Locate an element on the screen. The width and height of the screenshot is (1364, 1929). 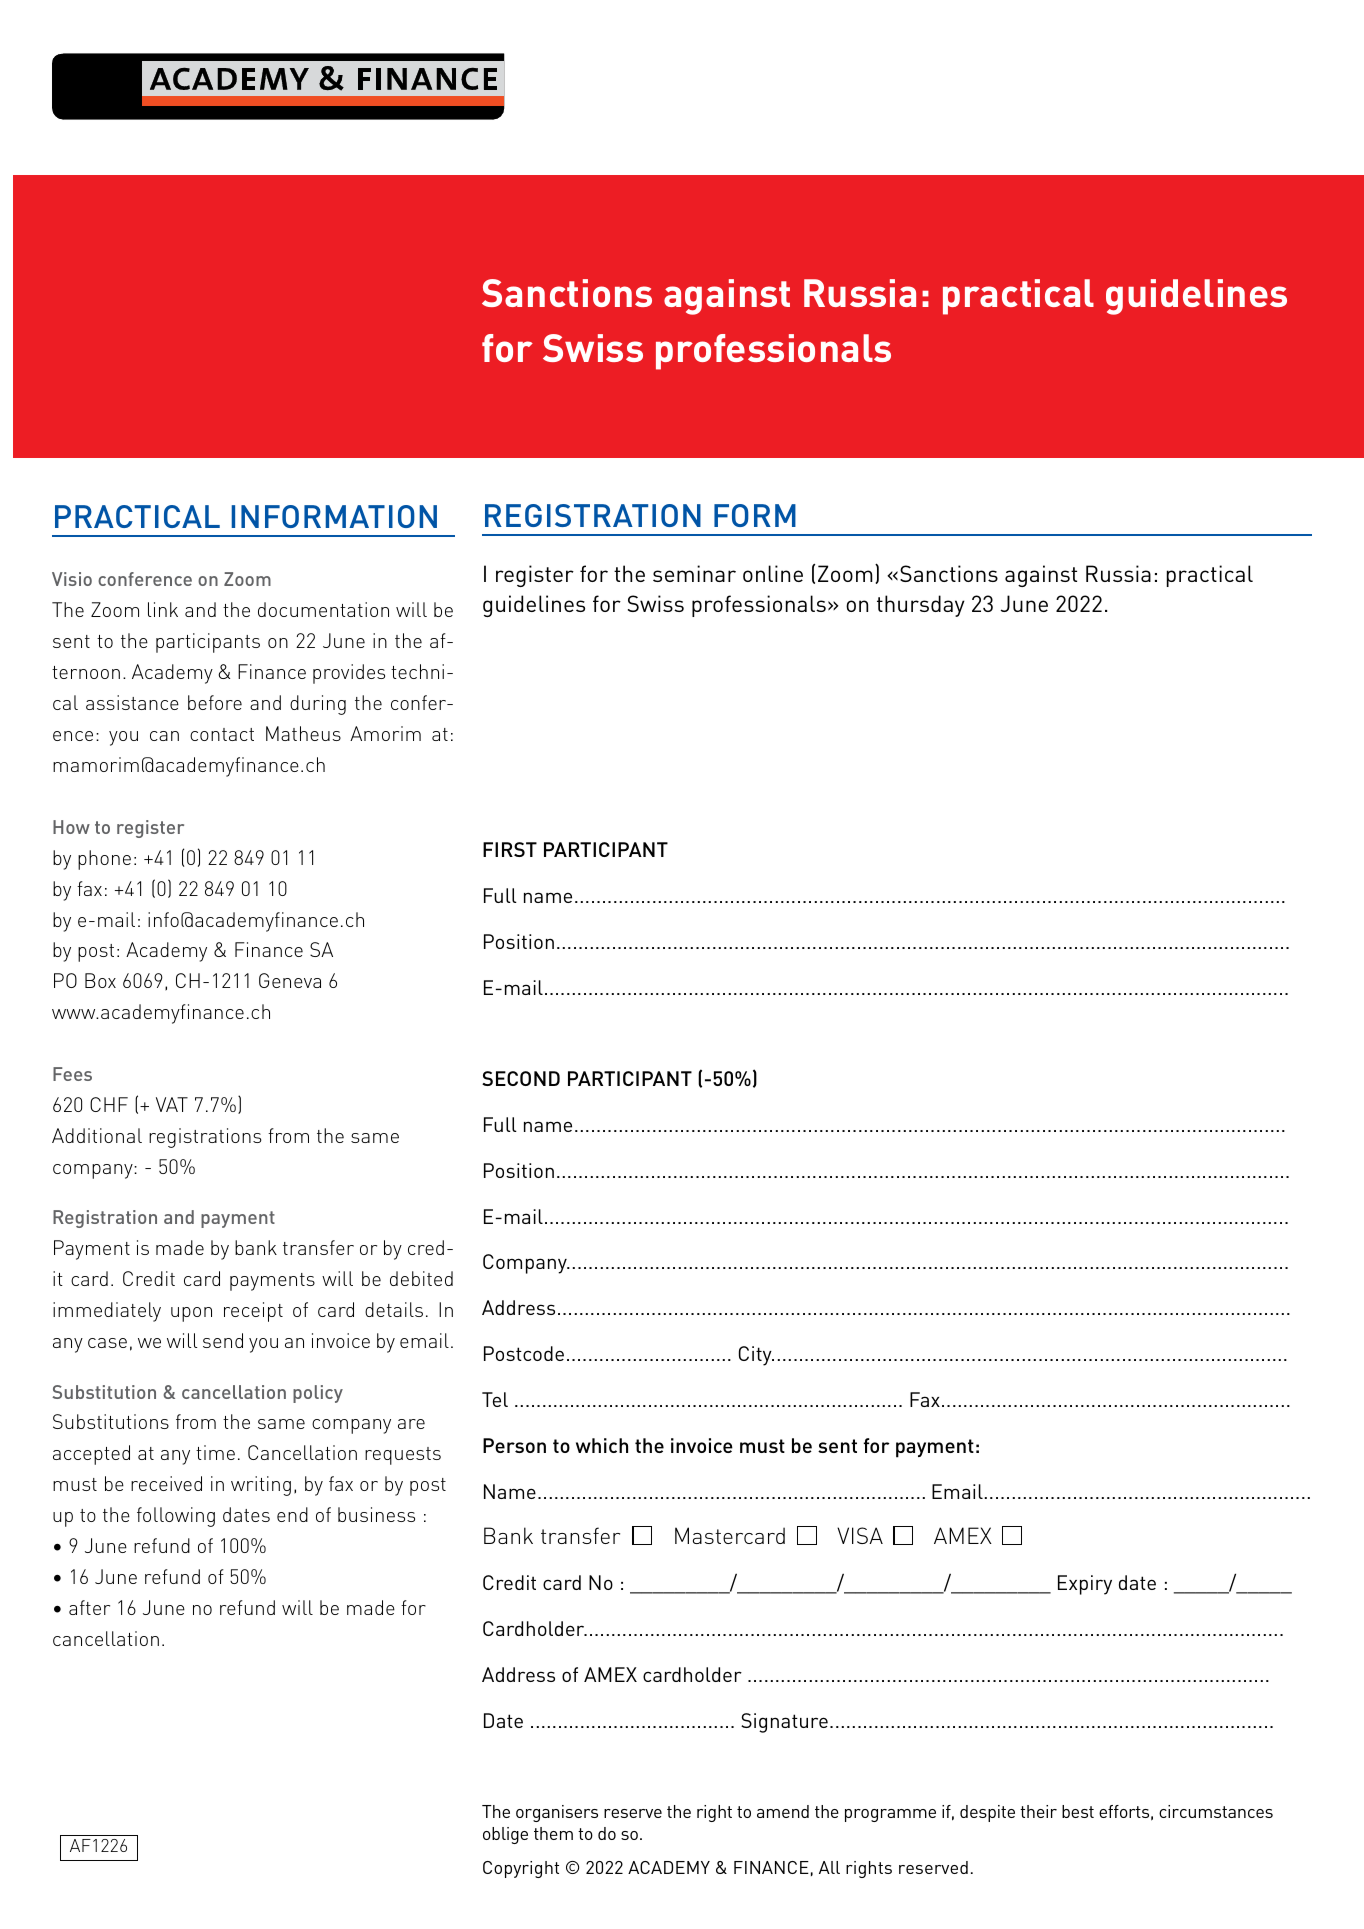
link is located at coordinates (163, 609).
